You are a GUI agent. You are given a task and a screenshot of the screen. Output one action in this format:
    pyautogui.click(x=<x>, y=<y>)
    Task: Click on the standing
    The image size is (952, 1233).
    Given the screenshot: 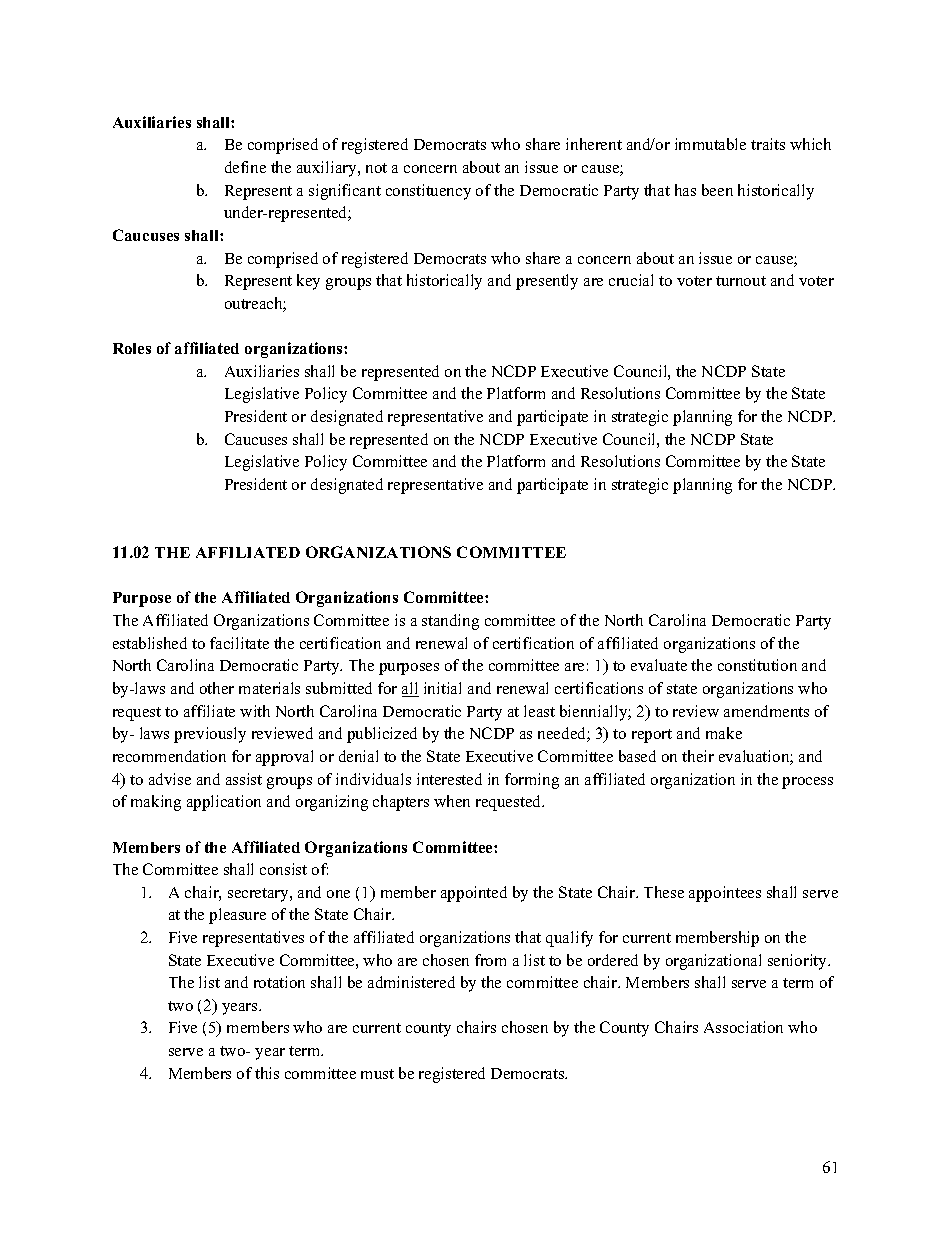 What is the action you would take?
    pyautogui.click(x=450, y=622)
